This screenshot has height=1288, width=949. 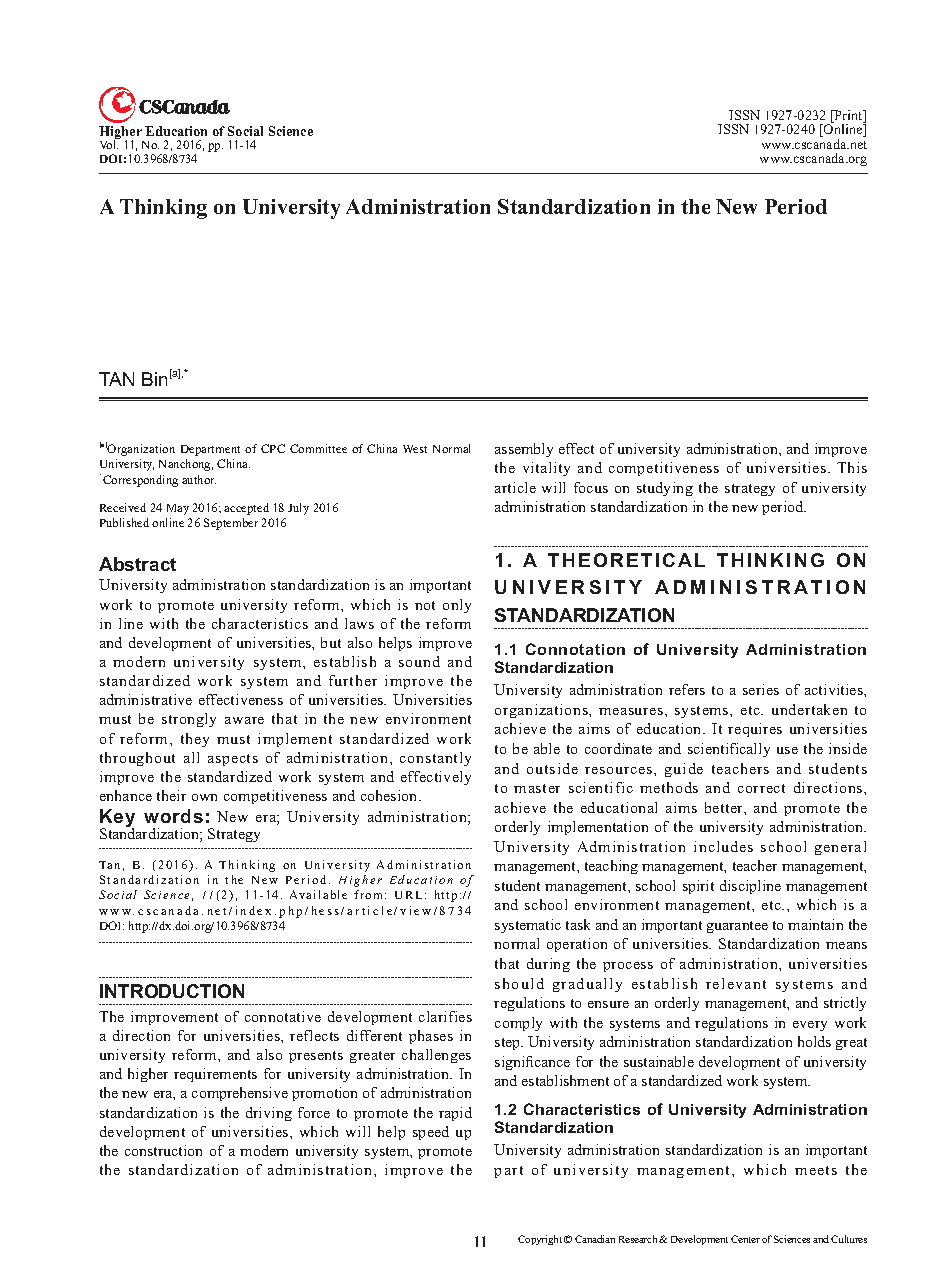 I want to click on author, so click(x=199, y=479).
